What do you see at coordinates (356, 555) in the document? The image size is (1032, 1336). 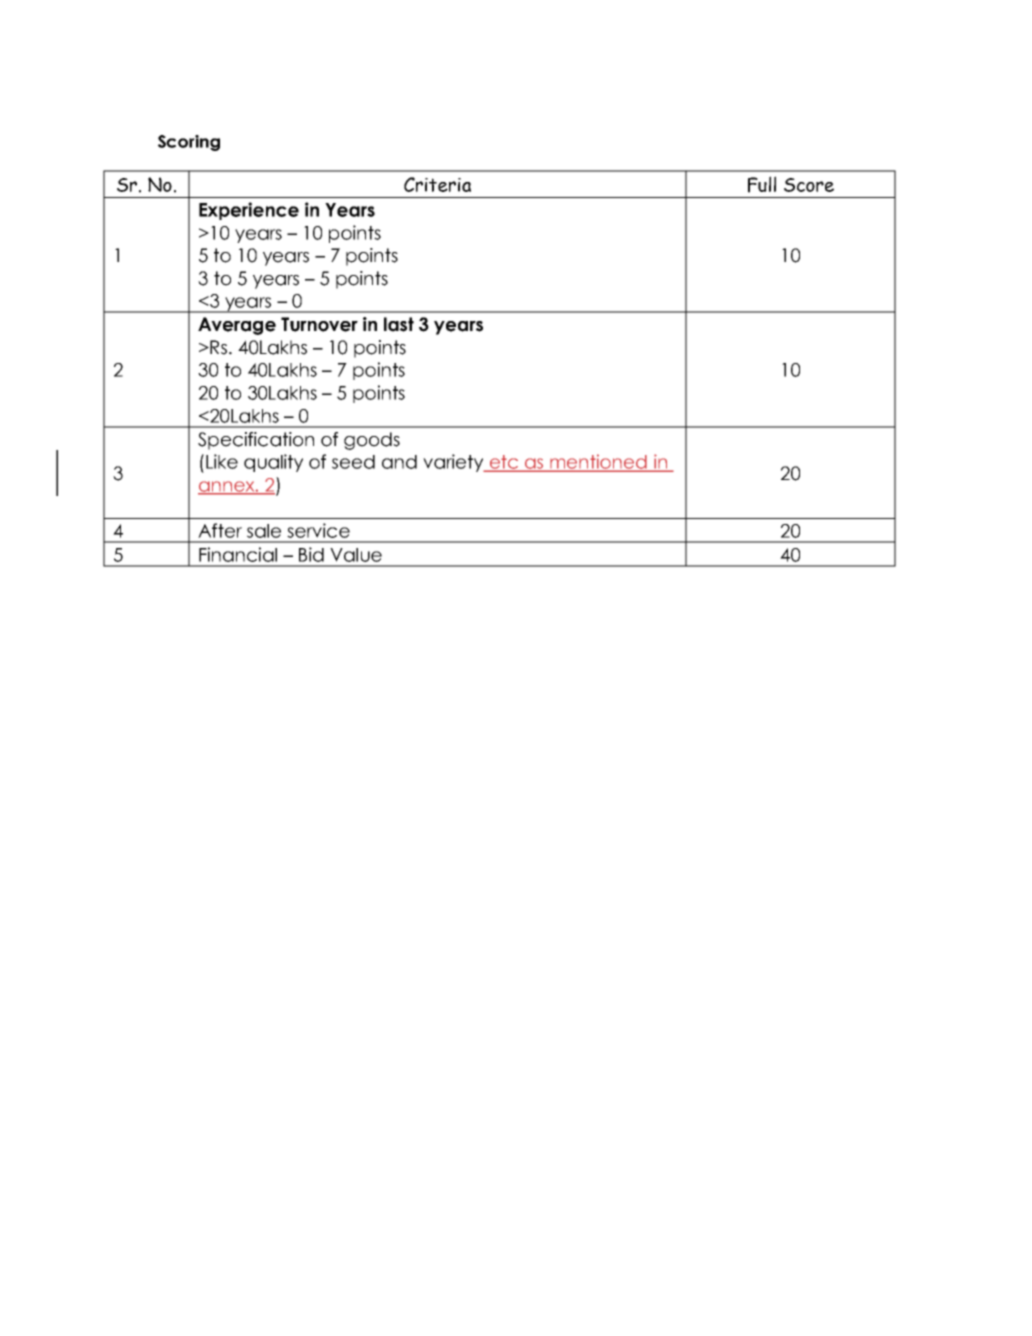 I see `Value` at bounding box center [356, 555].
